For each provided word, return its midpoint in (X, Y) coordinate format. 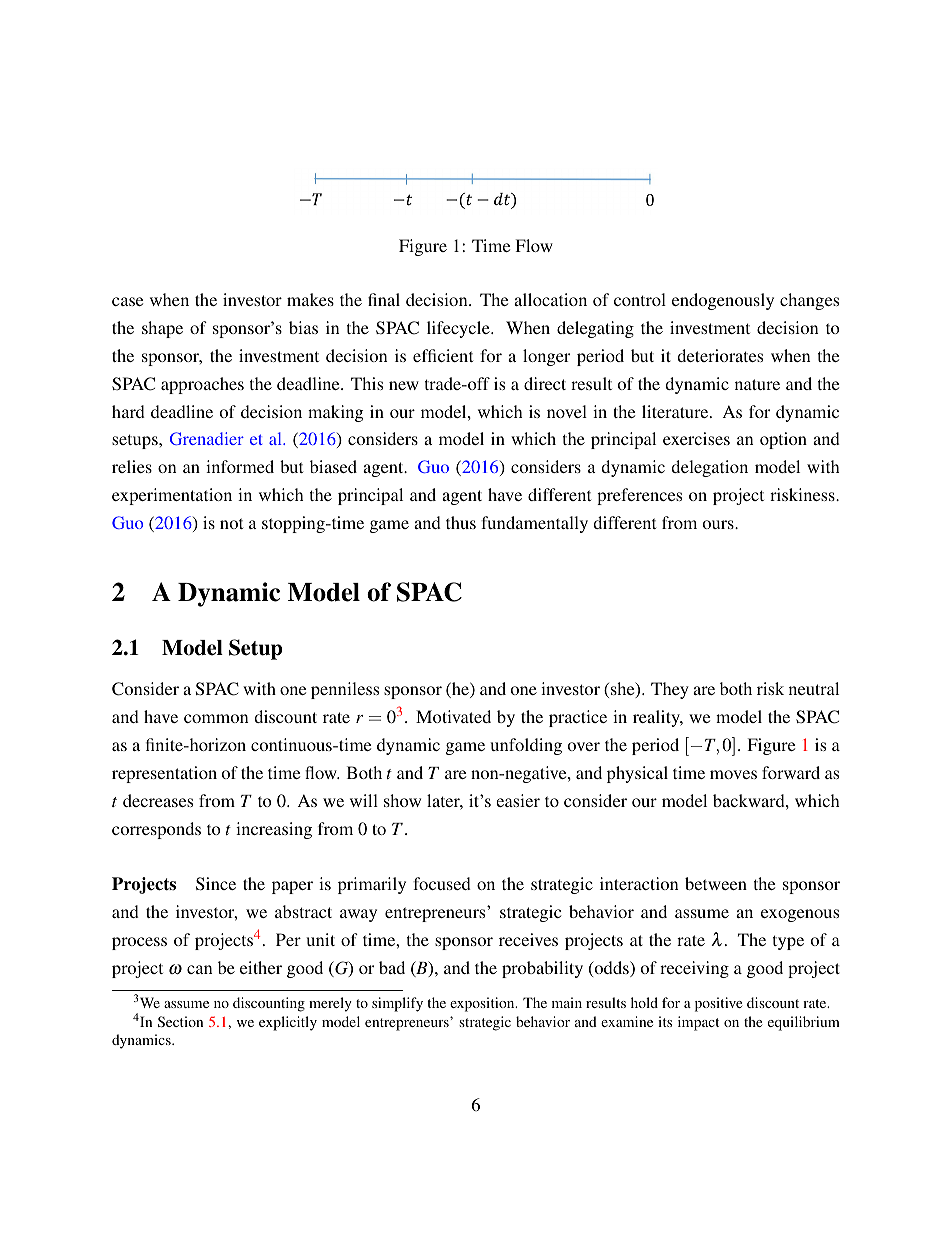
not (231, 523)
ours (719, 524)
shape (162, 329)
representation (164, 774)
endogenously (723, 301)
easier (518, 800)
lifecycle (459, 329)
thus (461, 522)
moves (733, 774)
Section (180, 1021)
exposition (483, 1004)
